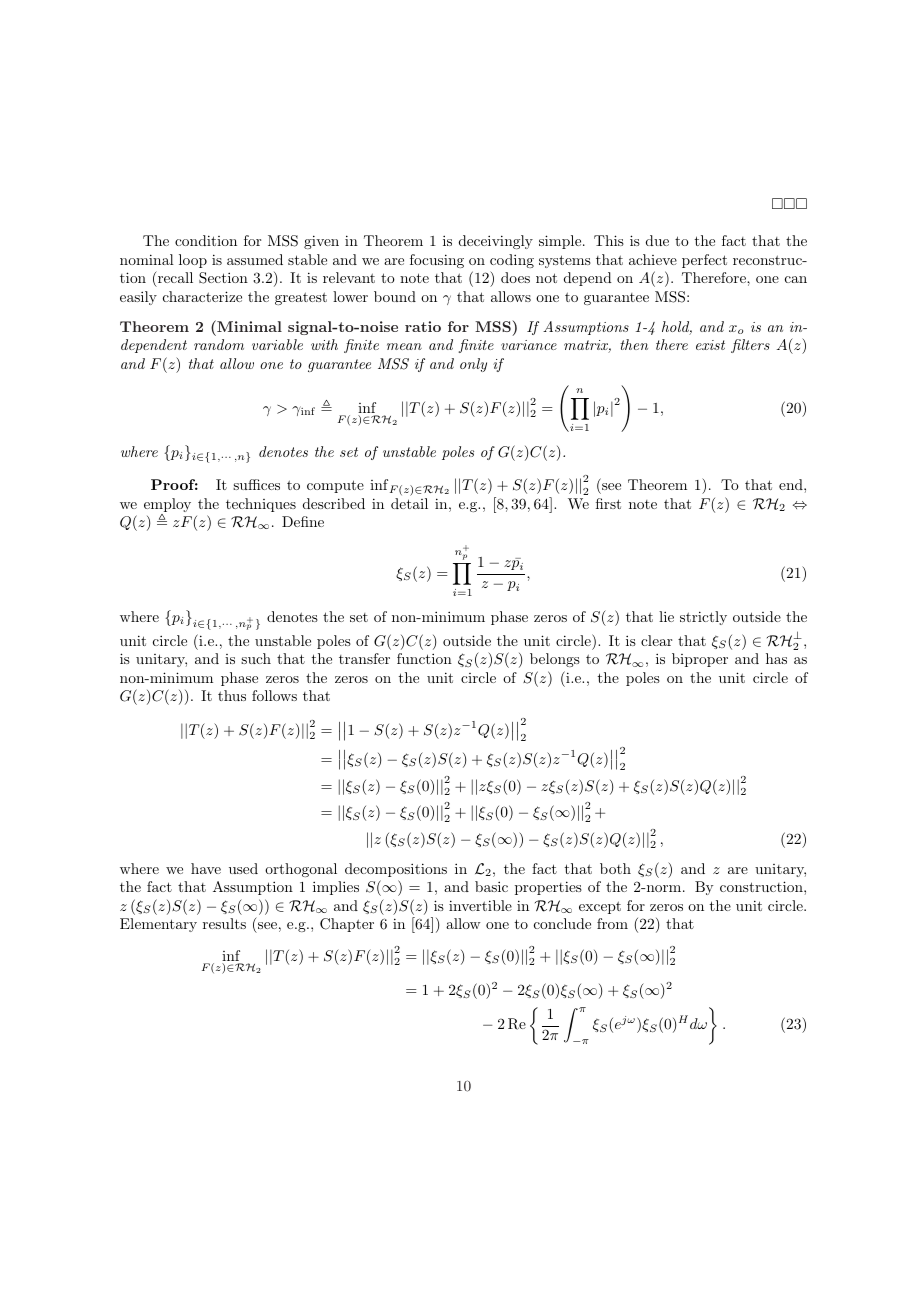  Describe the element at coordinates (703, 618) in the screenshot. I see `strictly` at that location.
